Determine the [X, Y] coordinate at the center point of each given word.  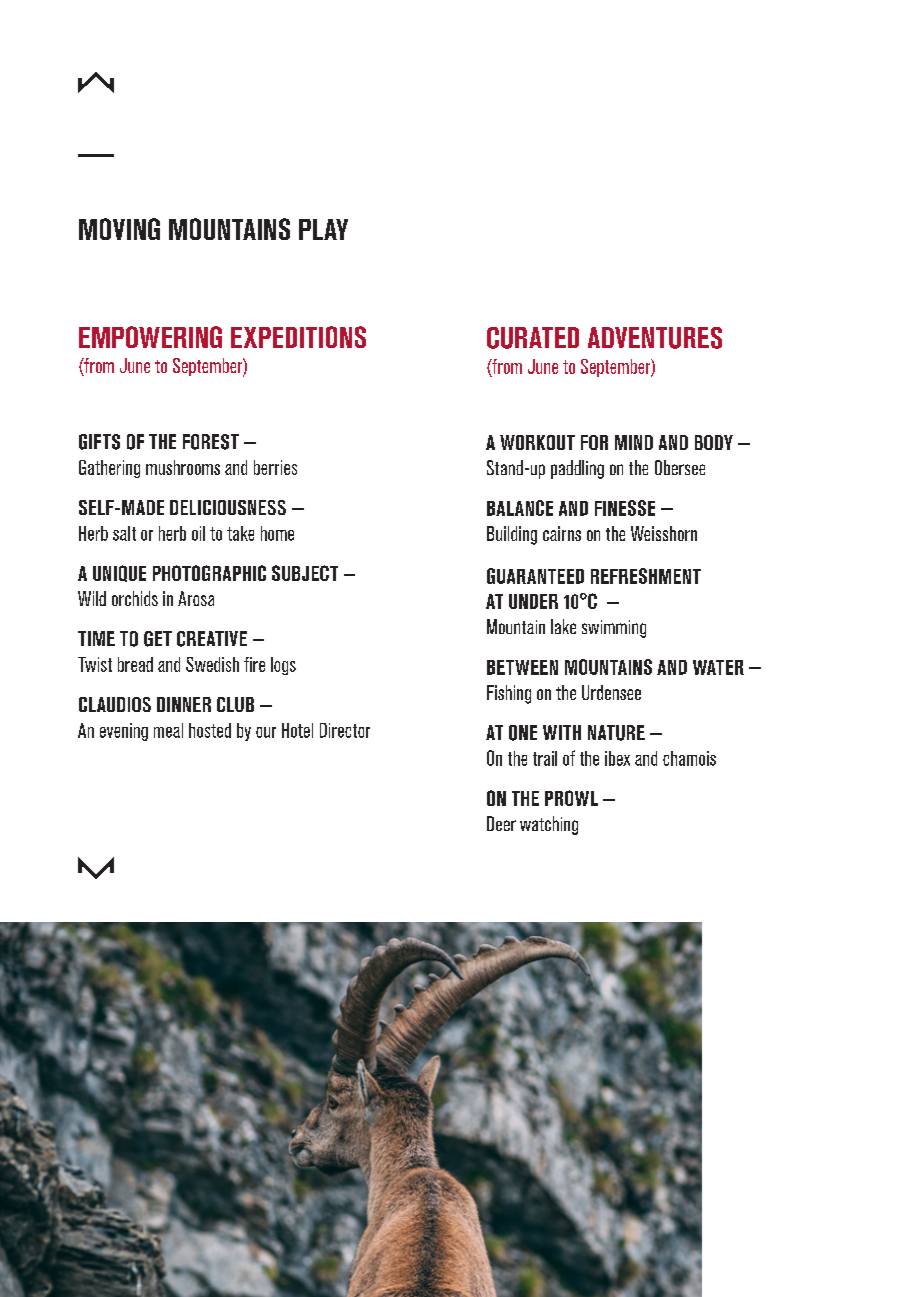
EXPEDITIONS [298, 337]
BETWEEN [522, 667]
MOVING [119, 229]
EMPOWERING [150, 337]
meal [168, 730]
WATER [718, 667]
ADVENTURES [655, 338]
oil [198, 533]
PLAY [323, 229]
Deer [501, 823]
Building [512, 535]
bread [135, 664]
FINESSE [625, 508]
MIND [634, 442]
